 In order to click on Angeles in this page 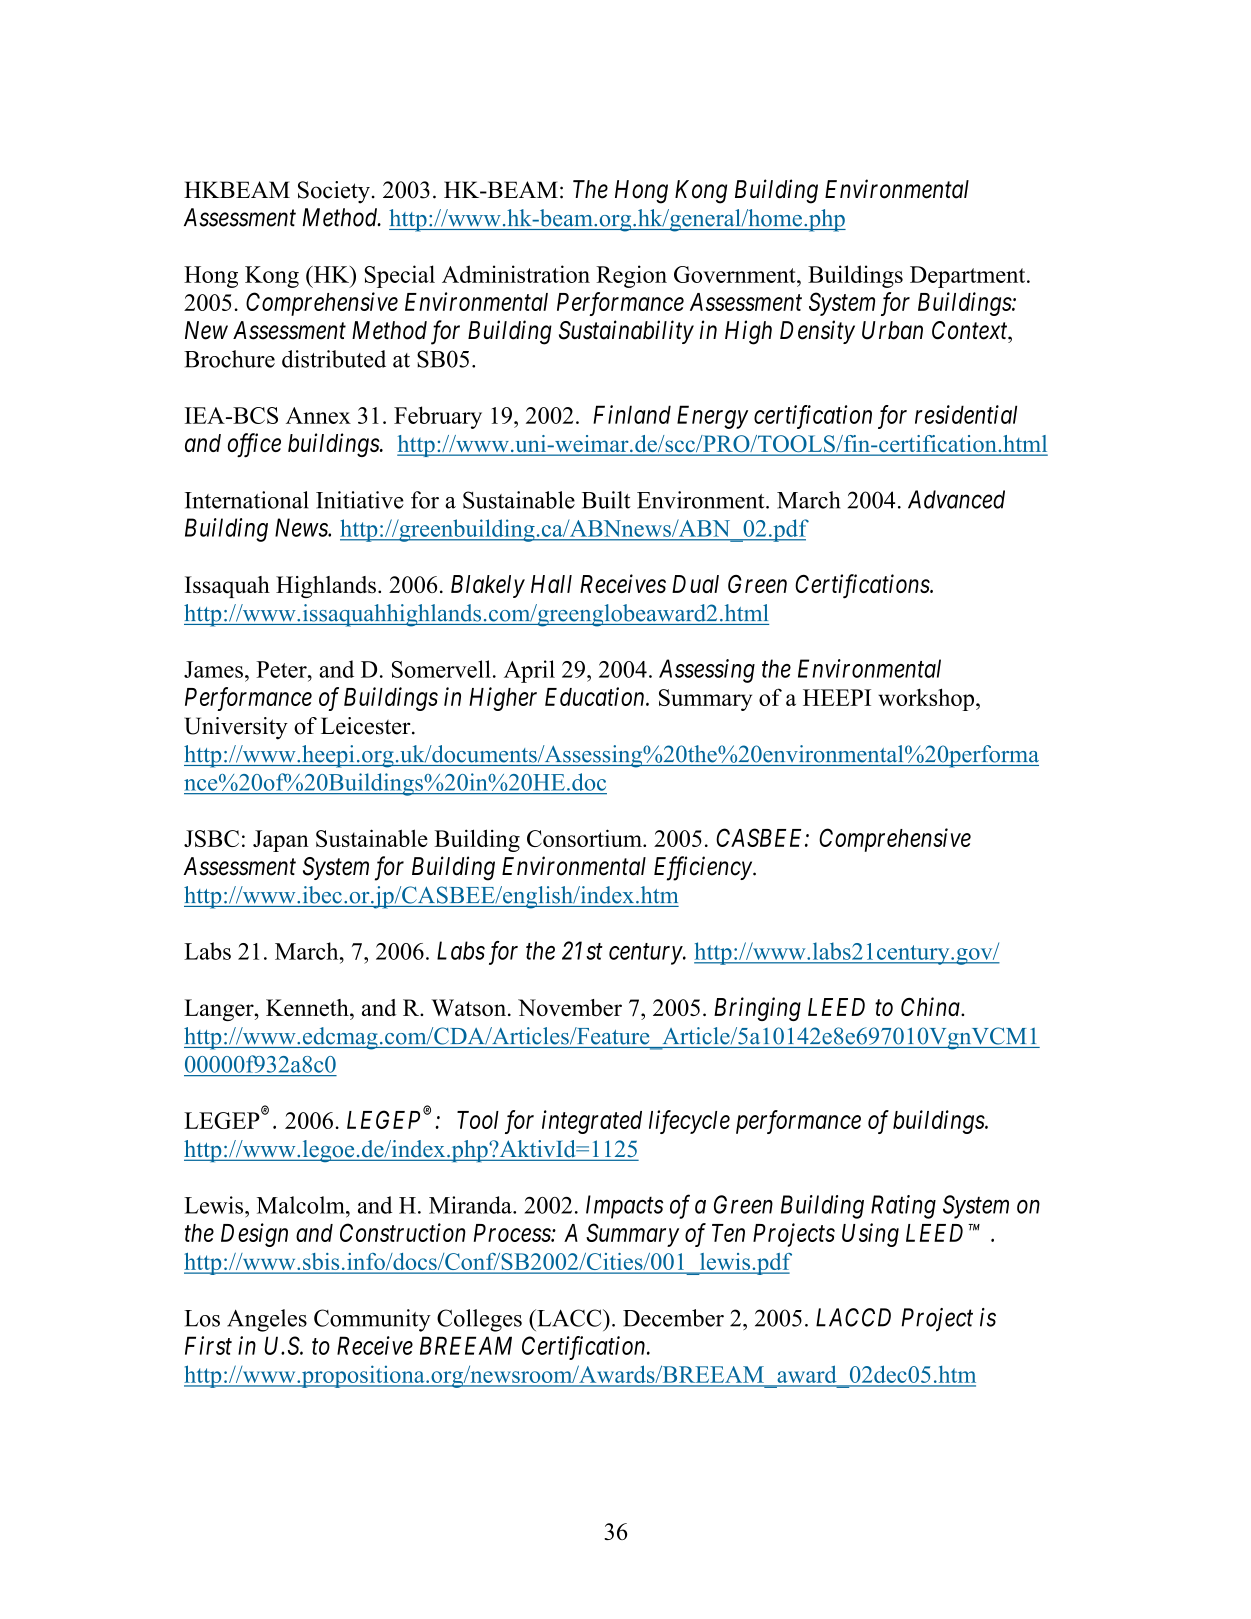, I will do `click(267, 1320)`.
